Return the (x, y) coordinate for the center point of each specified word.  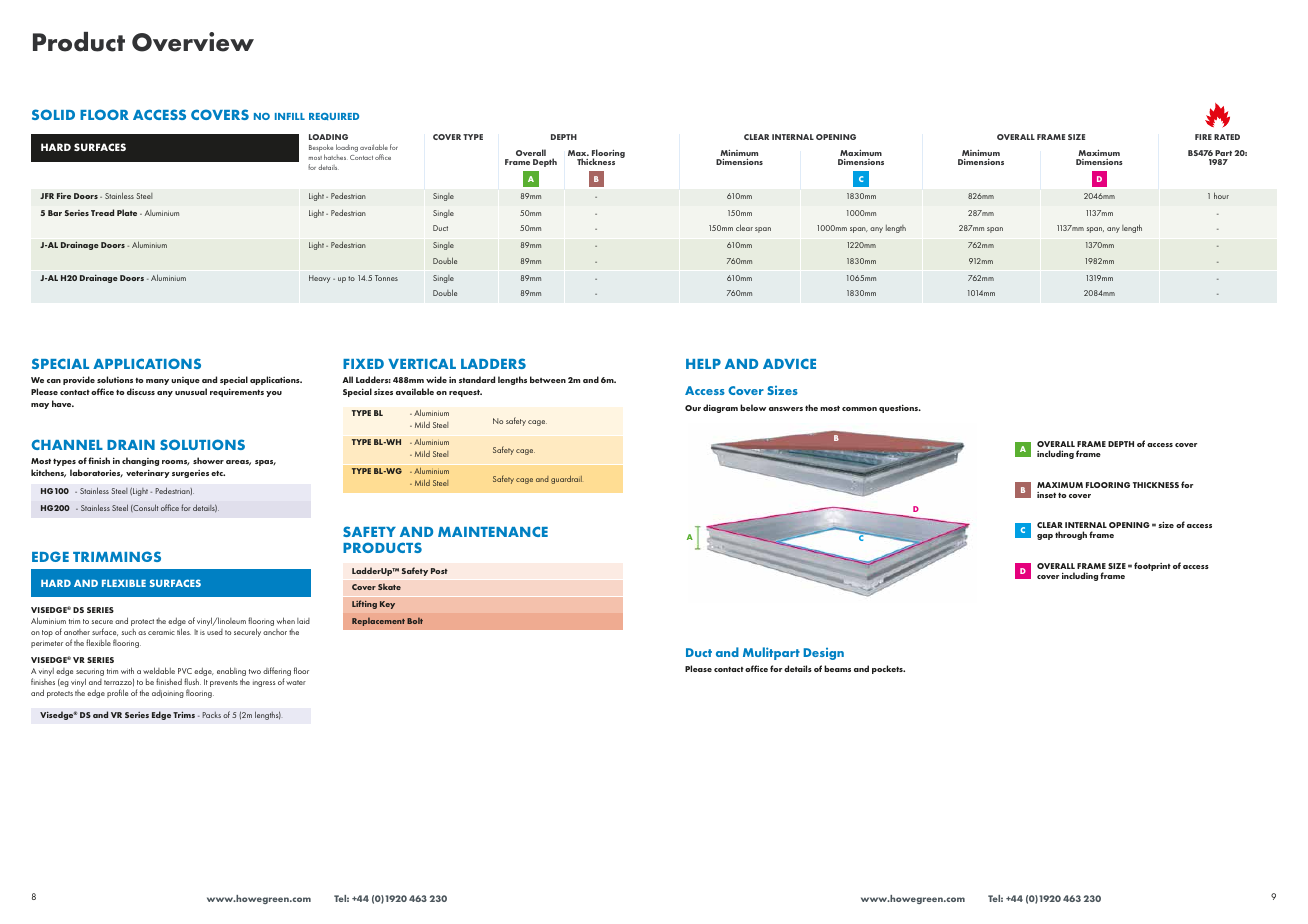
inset (1046, 495)
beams (837, 668)
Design (824, 654)
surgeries (190, 474)
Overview (193, 42)
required (334, 116)
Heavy (319, 279)
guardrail (566, 480)
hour (1221, 195)
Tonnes (386, 278)
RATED (1227, 137)
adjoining (168, 694)
